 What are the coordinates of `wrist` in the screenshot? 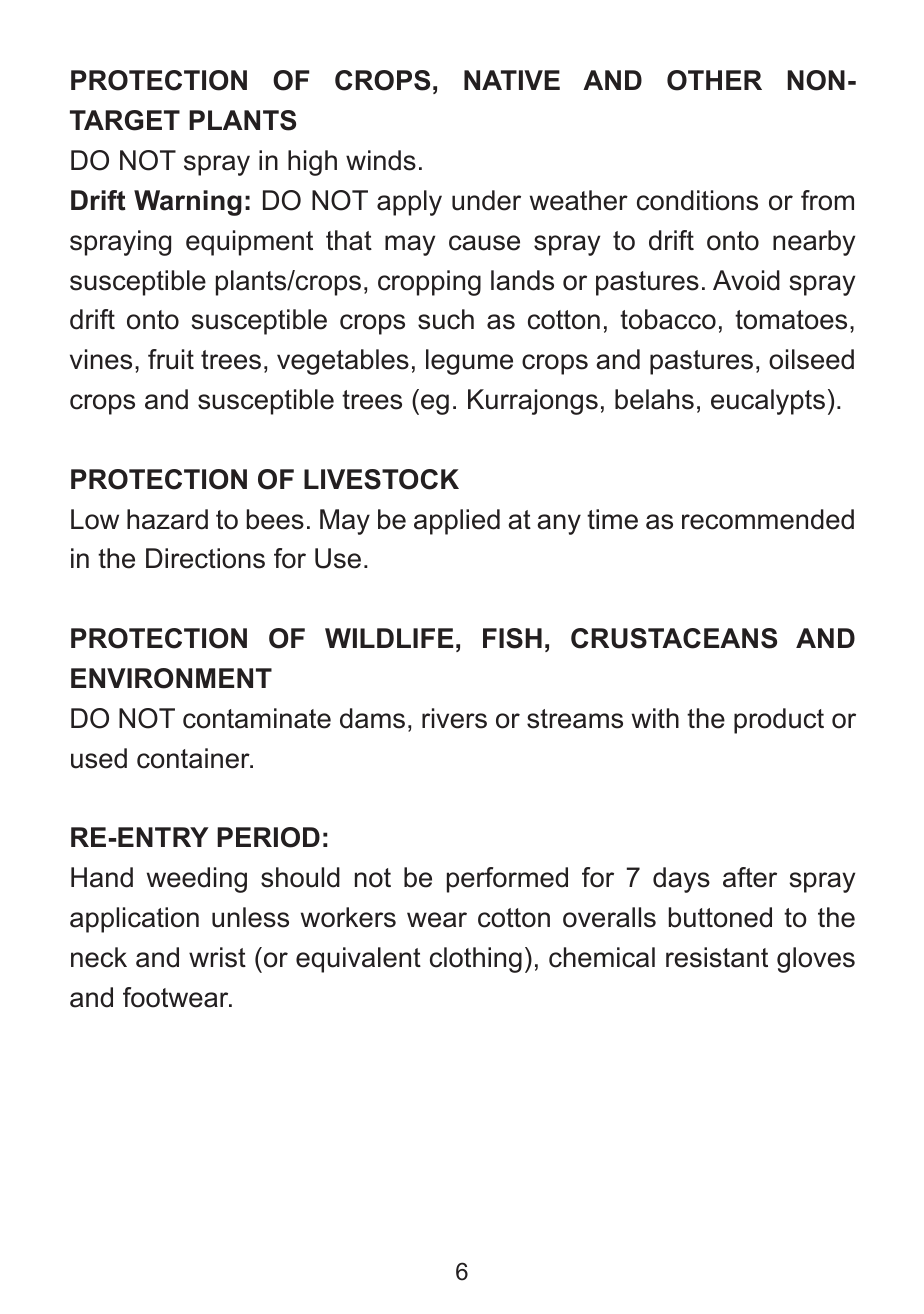 It's located at (217, 957).
